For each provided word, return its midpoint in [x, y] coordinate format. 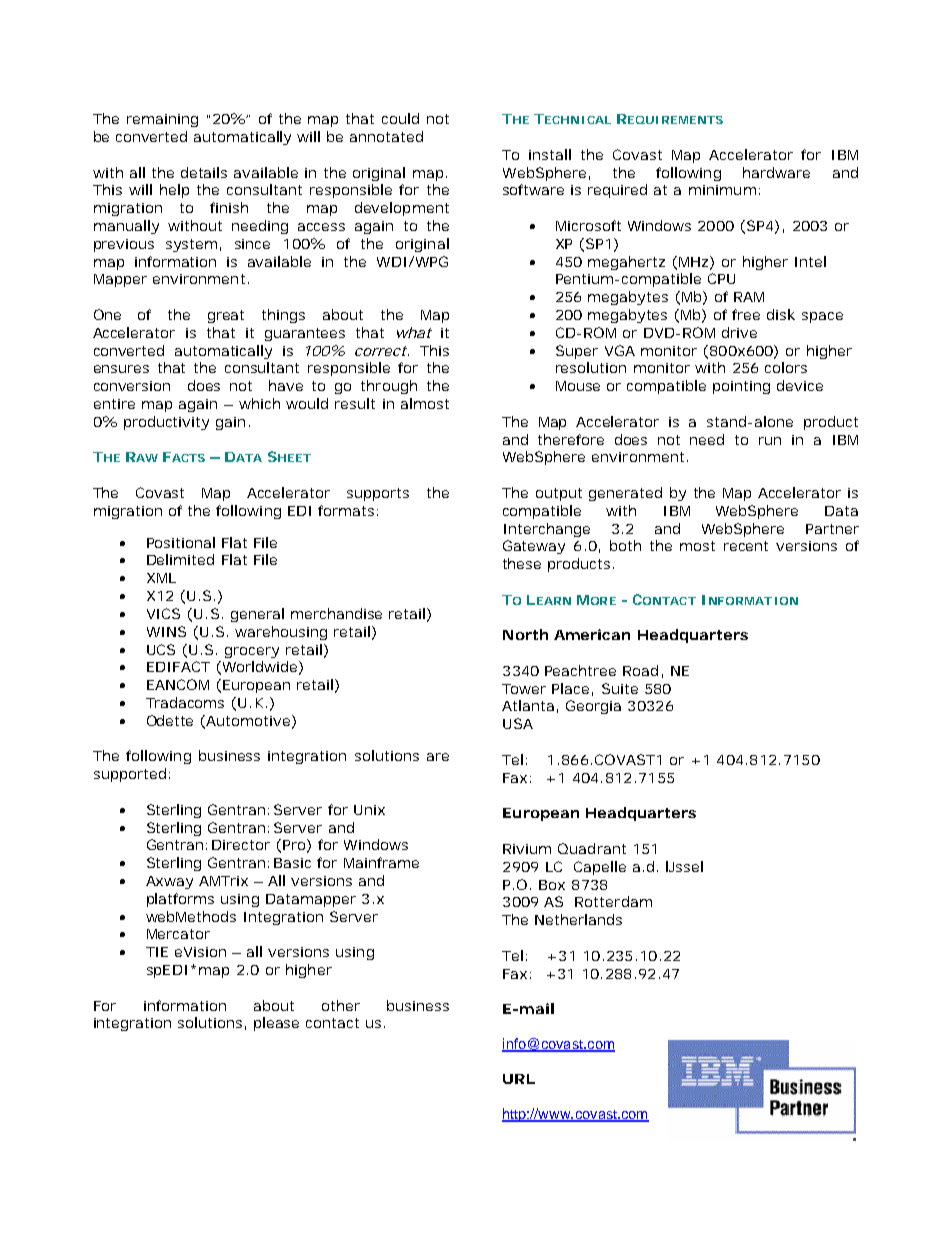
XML [161, 578]
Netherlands [578, 919]
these [522, 563]
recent [746, 546]
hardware [776, 172]
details [204, 172]
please [276, 1024]
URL [519, 1079]
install [550, 154]
